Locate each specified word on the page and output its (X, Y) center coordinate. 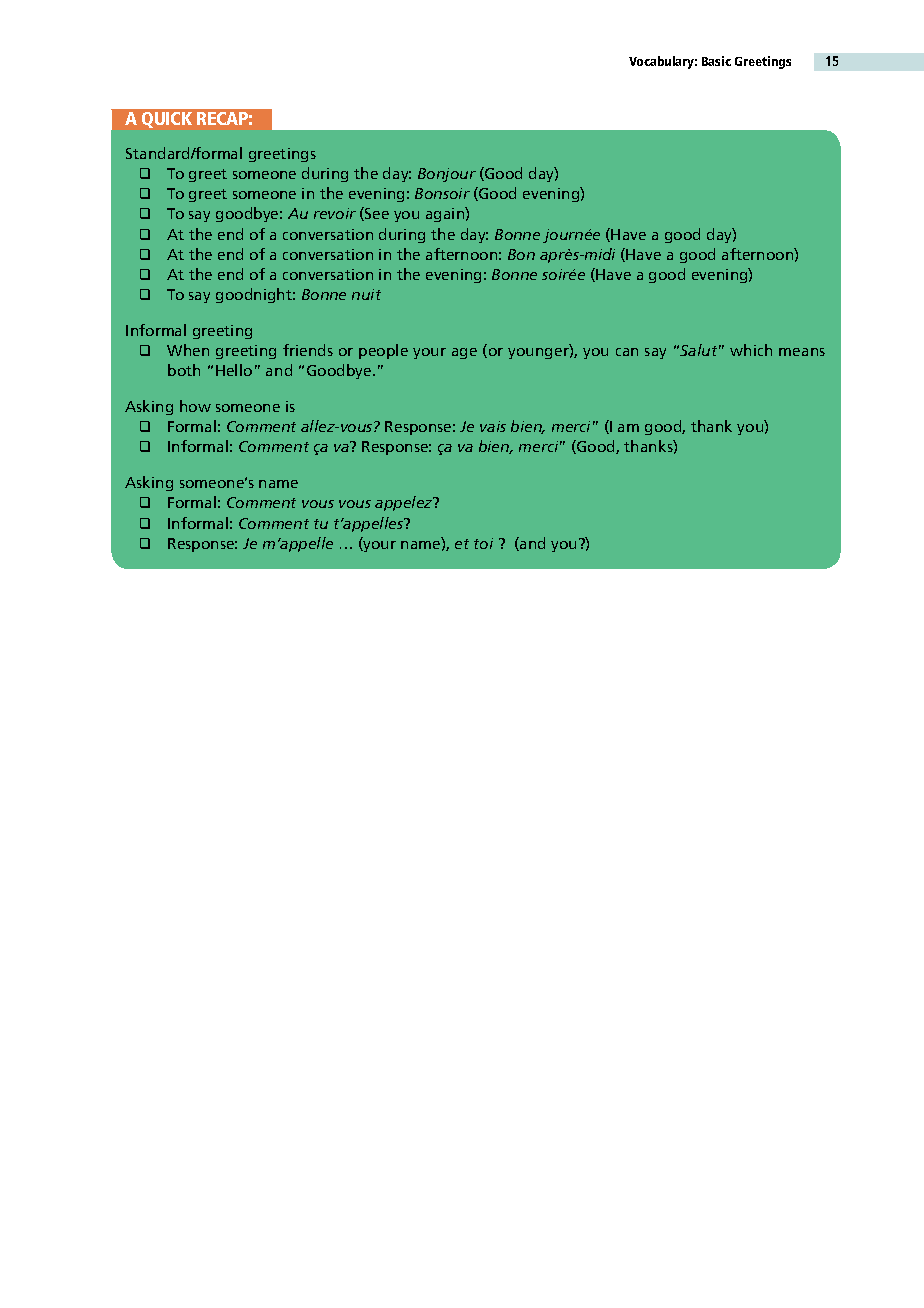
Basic (716, 61)
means (802, 352)
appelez (405, 503)
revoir (335, 213)
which (751, 350)
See (376, 214)
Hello (234, 370)
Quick (167, 120)
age (464, 353)
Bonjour (447, 175)
